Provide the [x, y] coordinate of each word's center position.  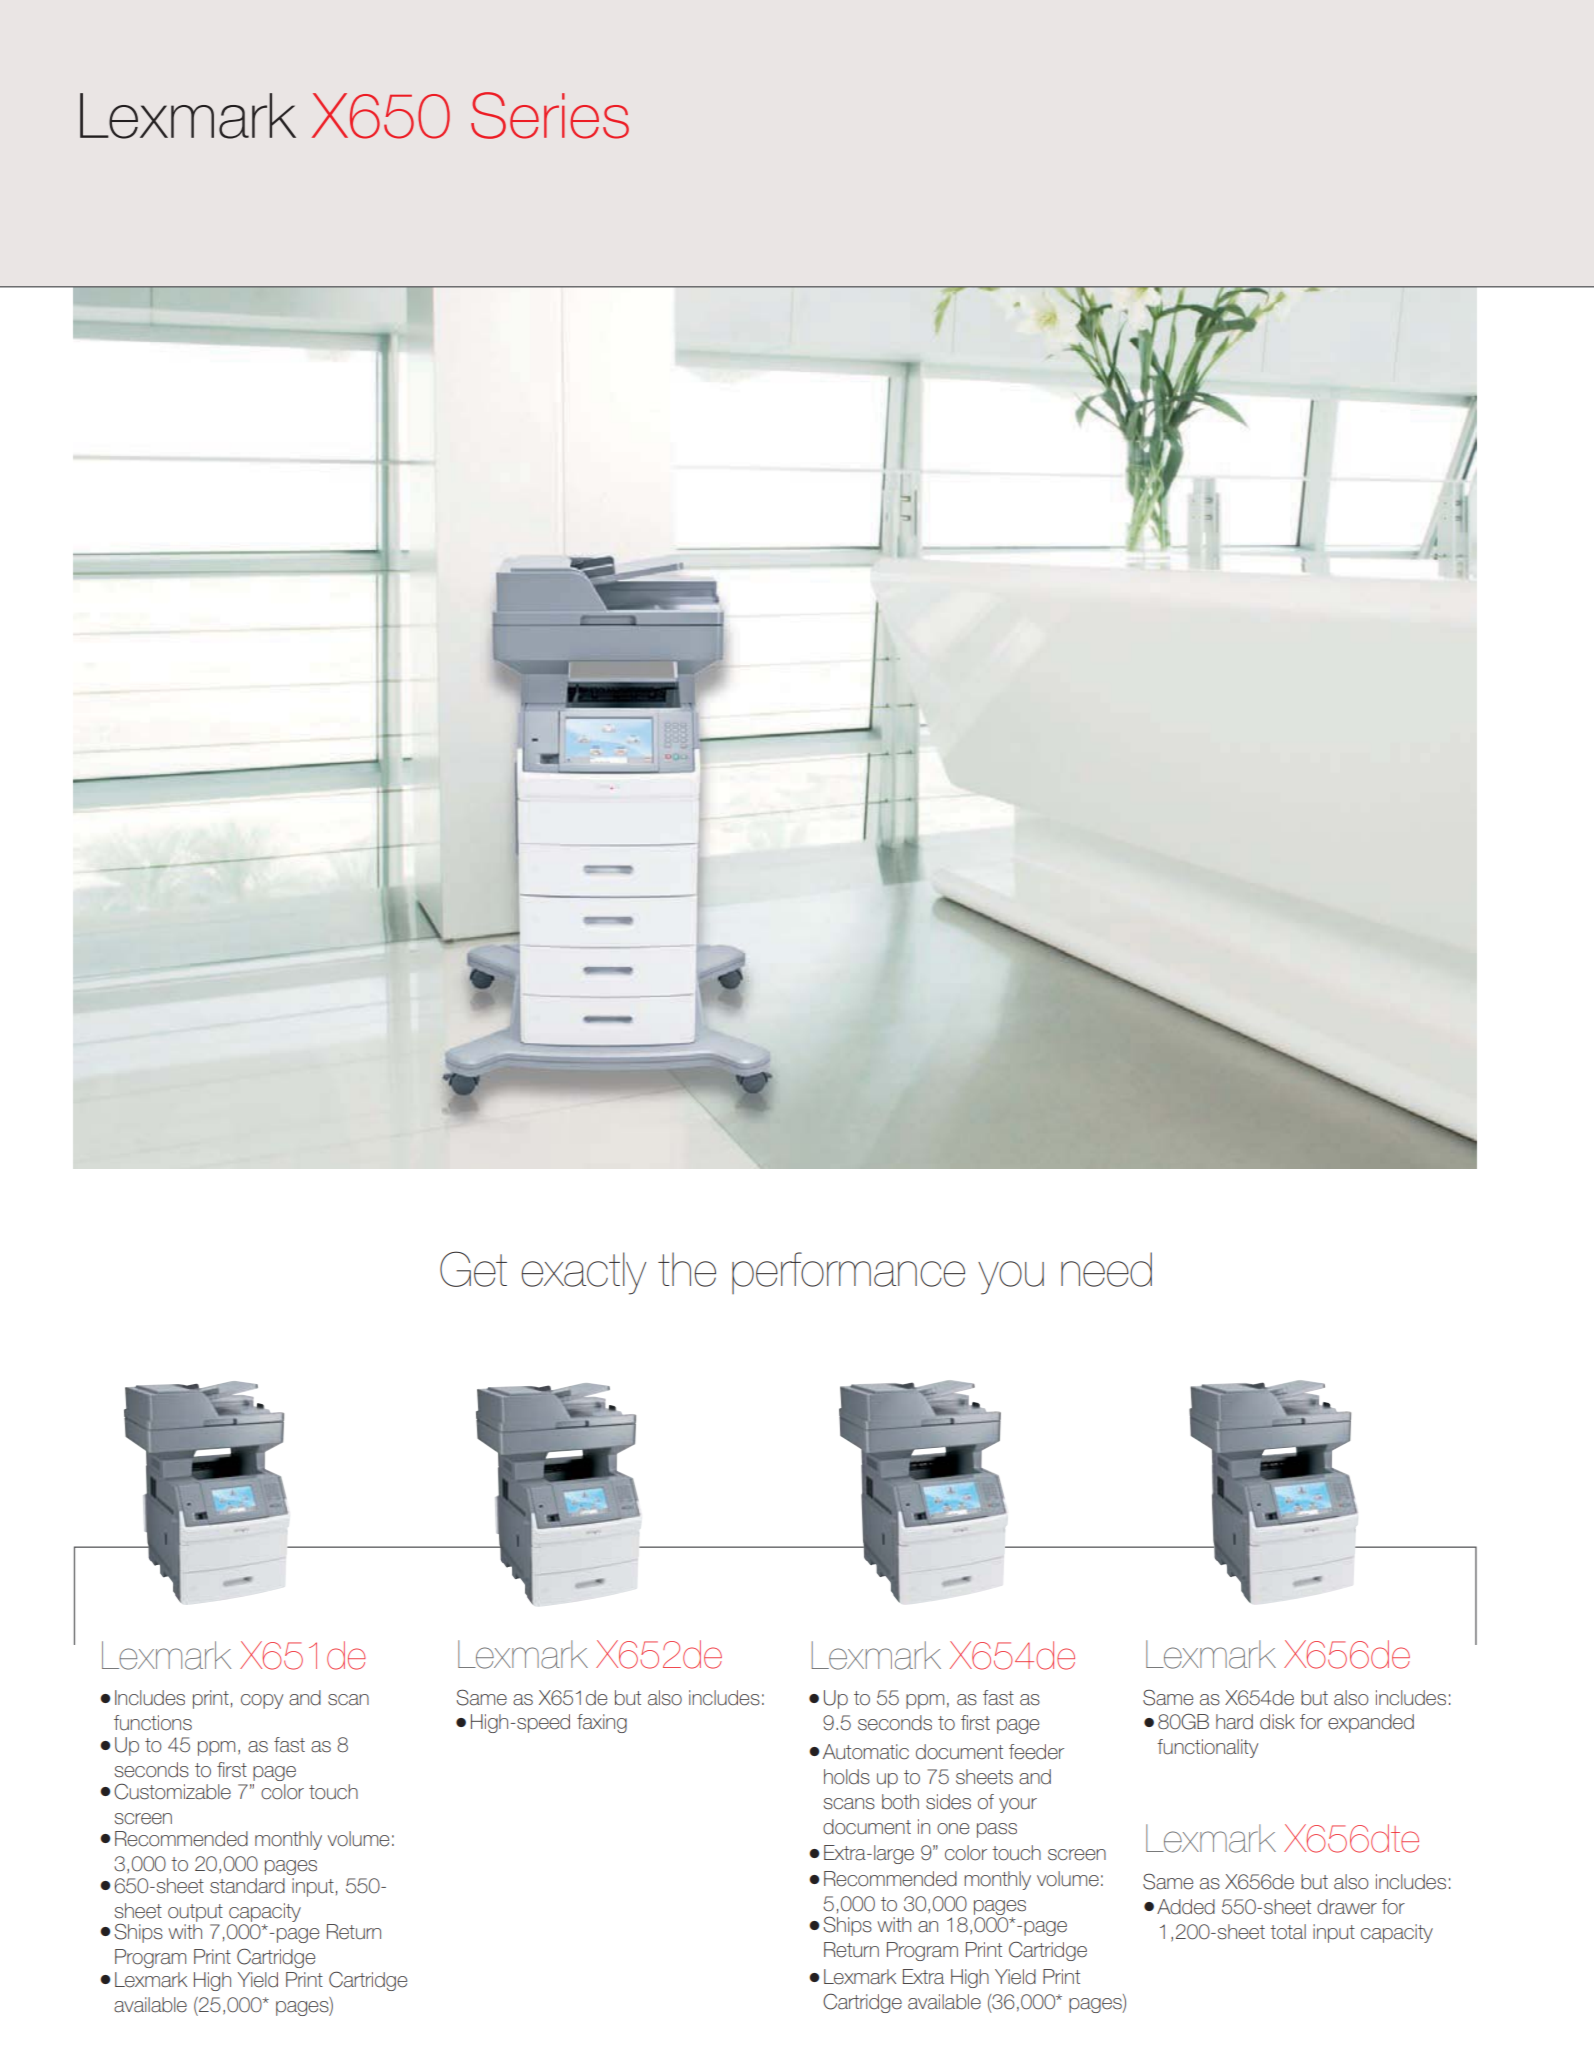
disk [1277, 1722]
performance [848, 1273]
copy [262, 1701]
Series [550, 115]
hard [1234, 1722]
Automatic [866, 1752]
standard [247, 1886]
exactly [583, 1273]
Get [473, 1269]
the [687, 1269]
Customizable [172, 1791]
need [1106, 1269]
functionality [1207, 1748]
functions [153, 1723]
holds [847, 1777]
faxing [602, 1723]
